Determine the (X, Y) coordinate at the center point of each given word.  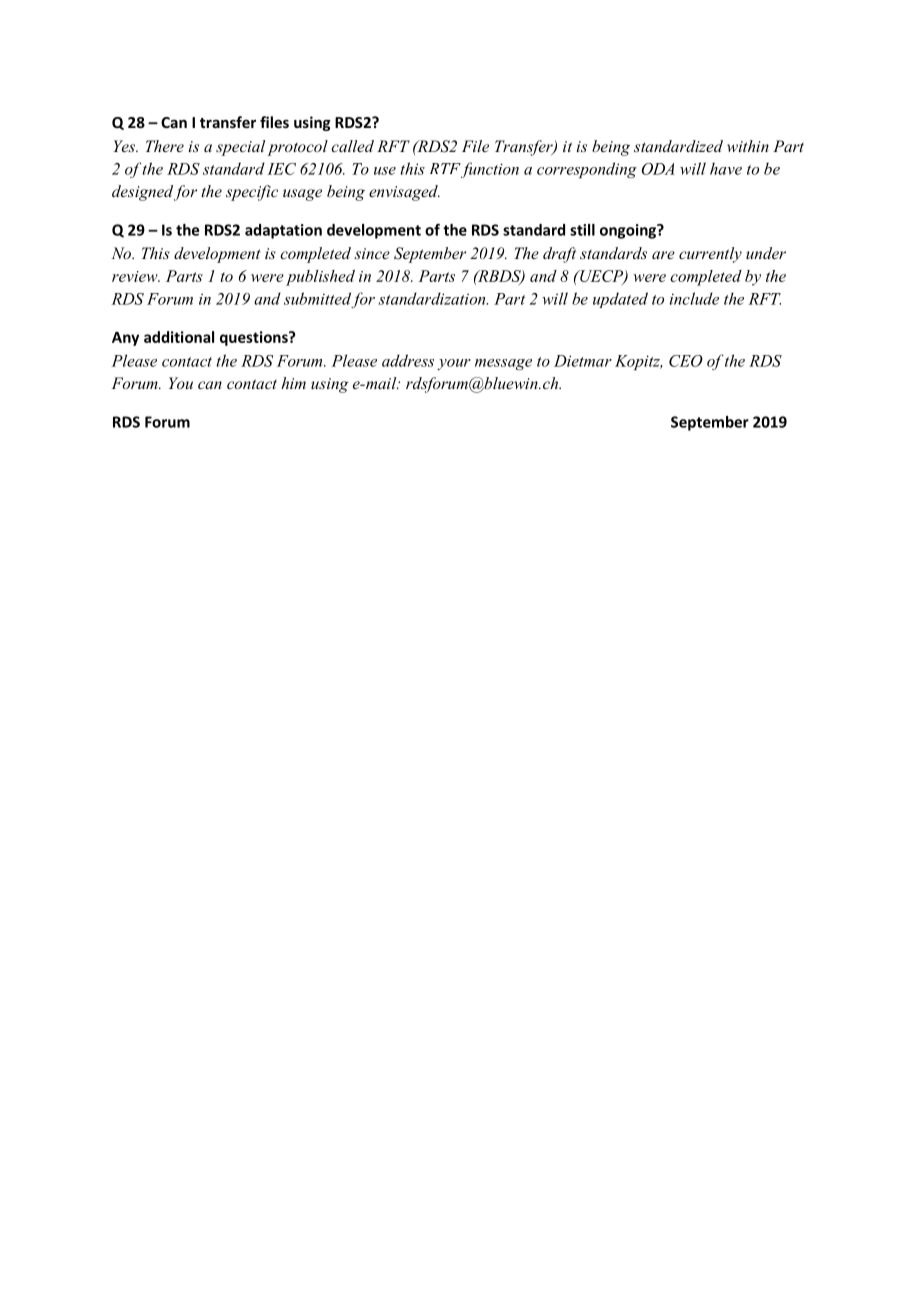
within (748, 146)
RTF (445, 168)
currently (710, 255)
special (240, 148)
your (454, 364)
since (372, 253)
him (293, 383)
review (136, 276)
